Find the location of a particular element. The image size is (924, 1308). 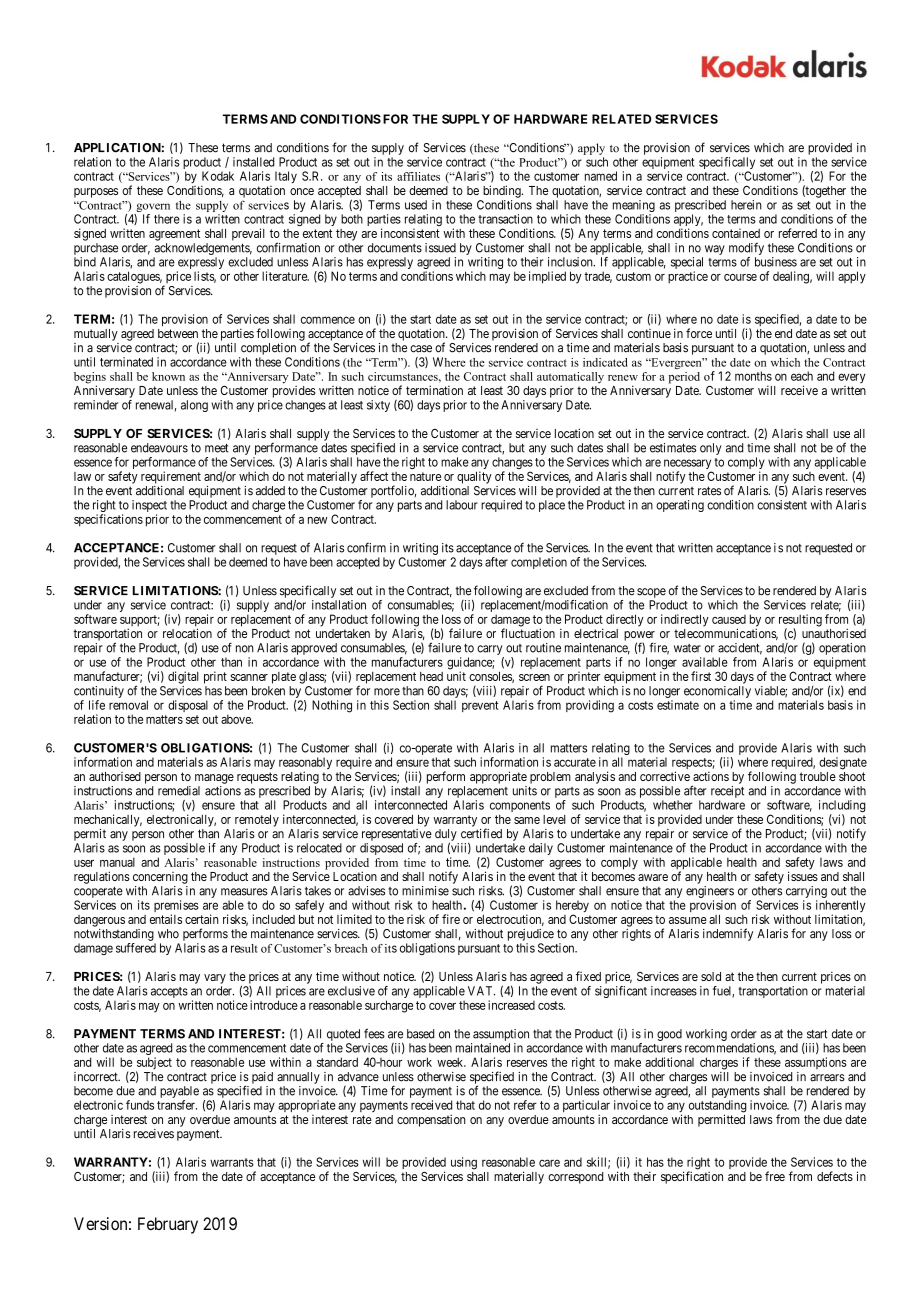

endeavours is located at coordinates (159, 448).
